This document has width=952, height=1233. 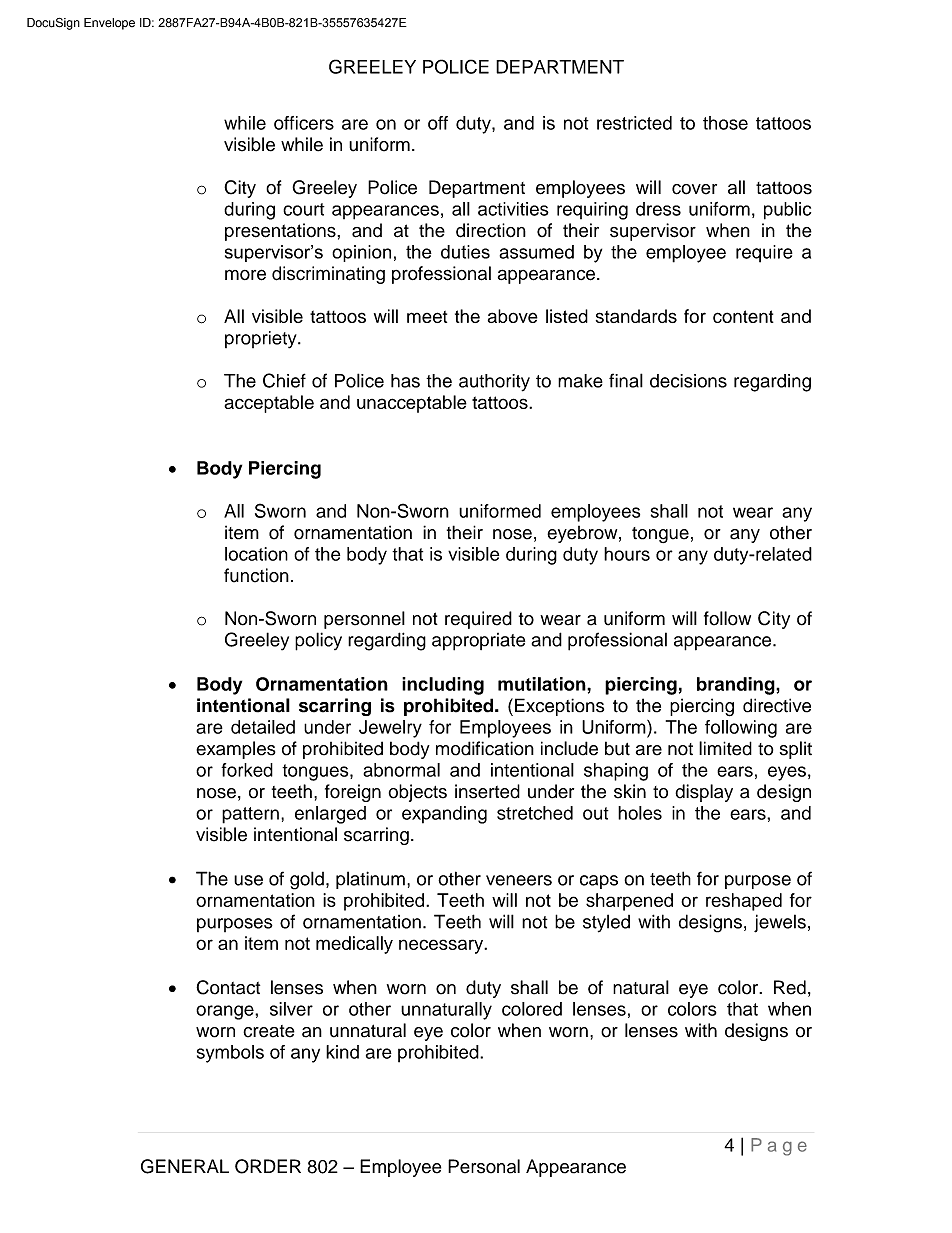 What do you see at coordinates (494, 383) in the document?
I see `authority` at bounding box center [494, 383].
